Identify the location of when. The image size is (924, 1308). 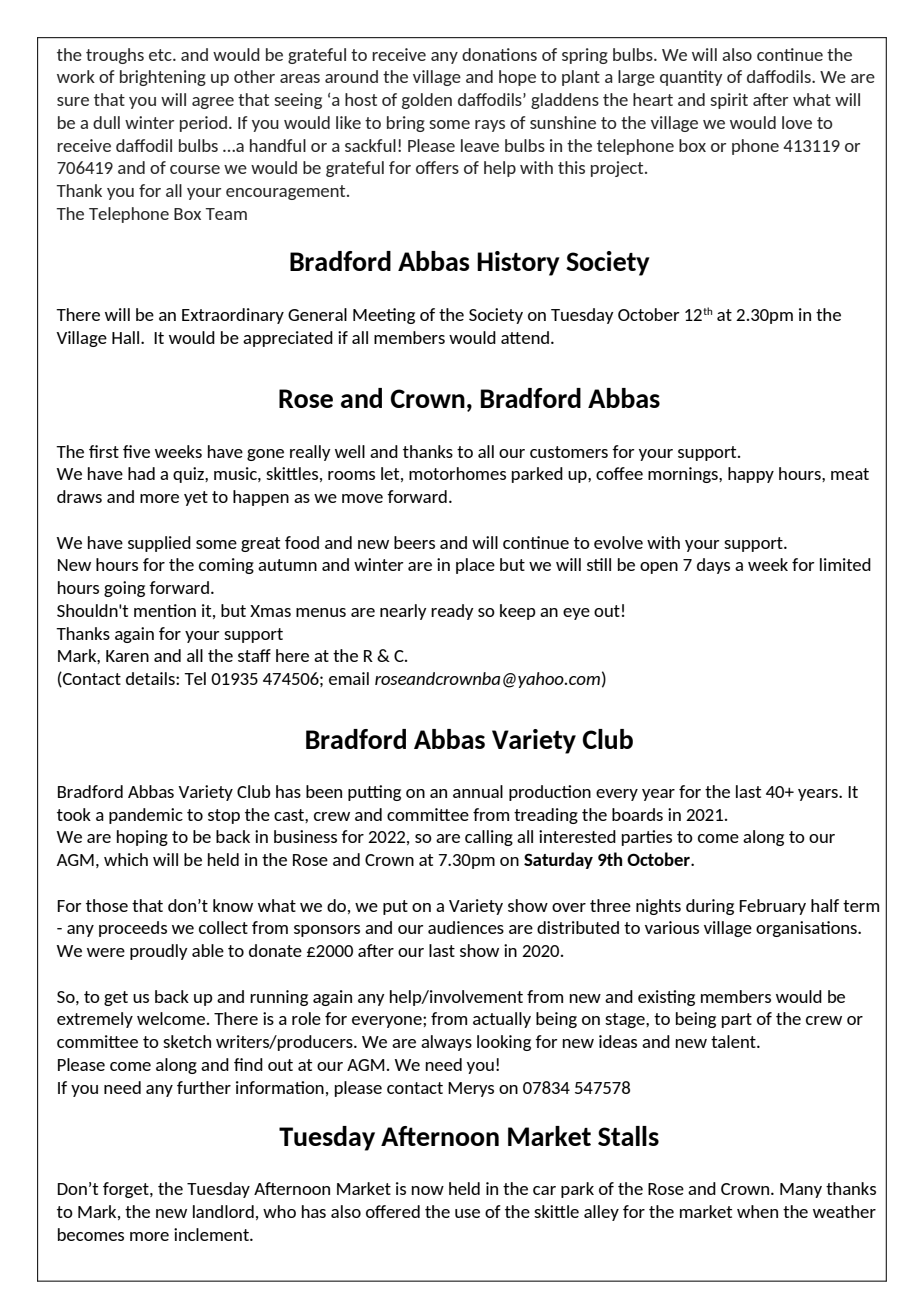
(757, 1211).
